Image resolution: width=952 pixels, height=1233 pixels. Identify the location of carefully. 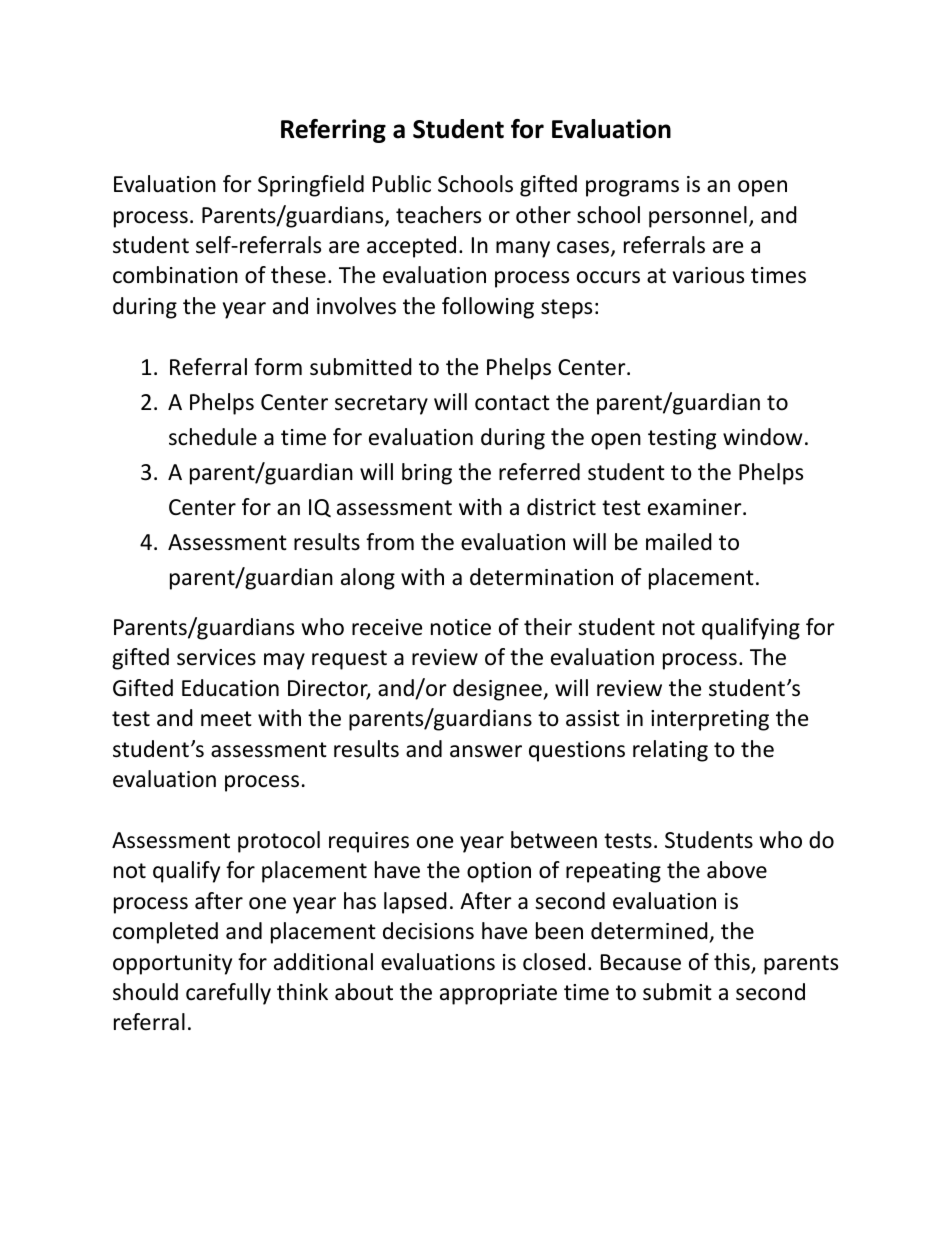
(228, 994).
